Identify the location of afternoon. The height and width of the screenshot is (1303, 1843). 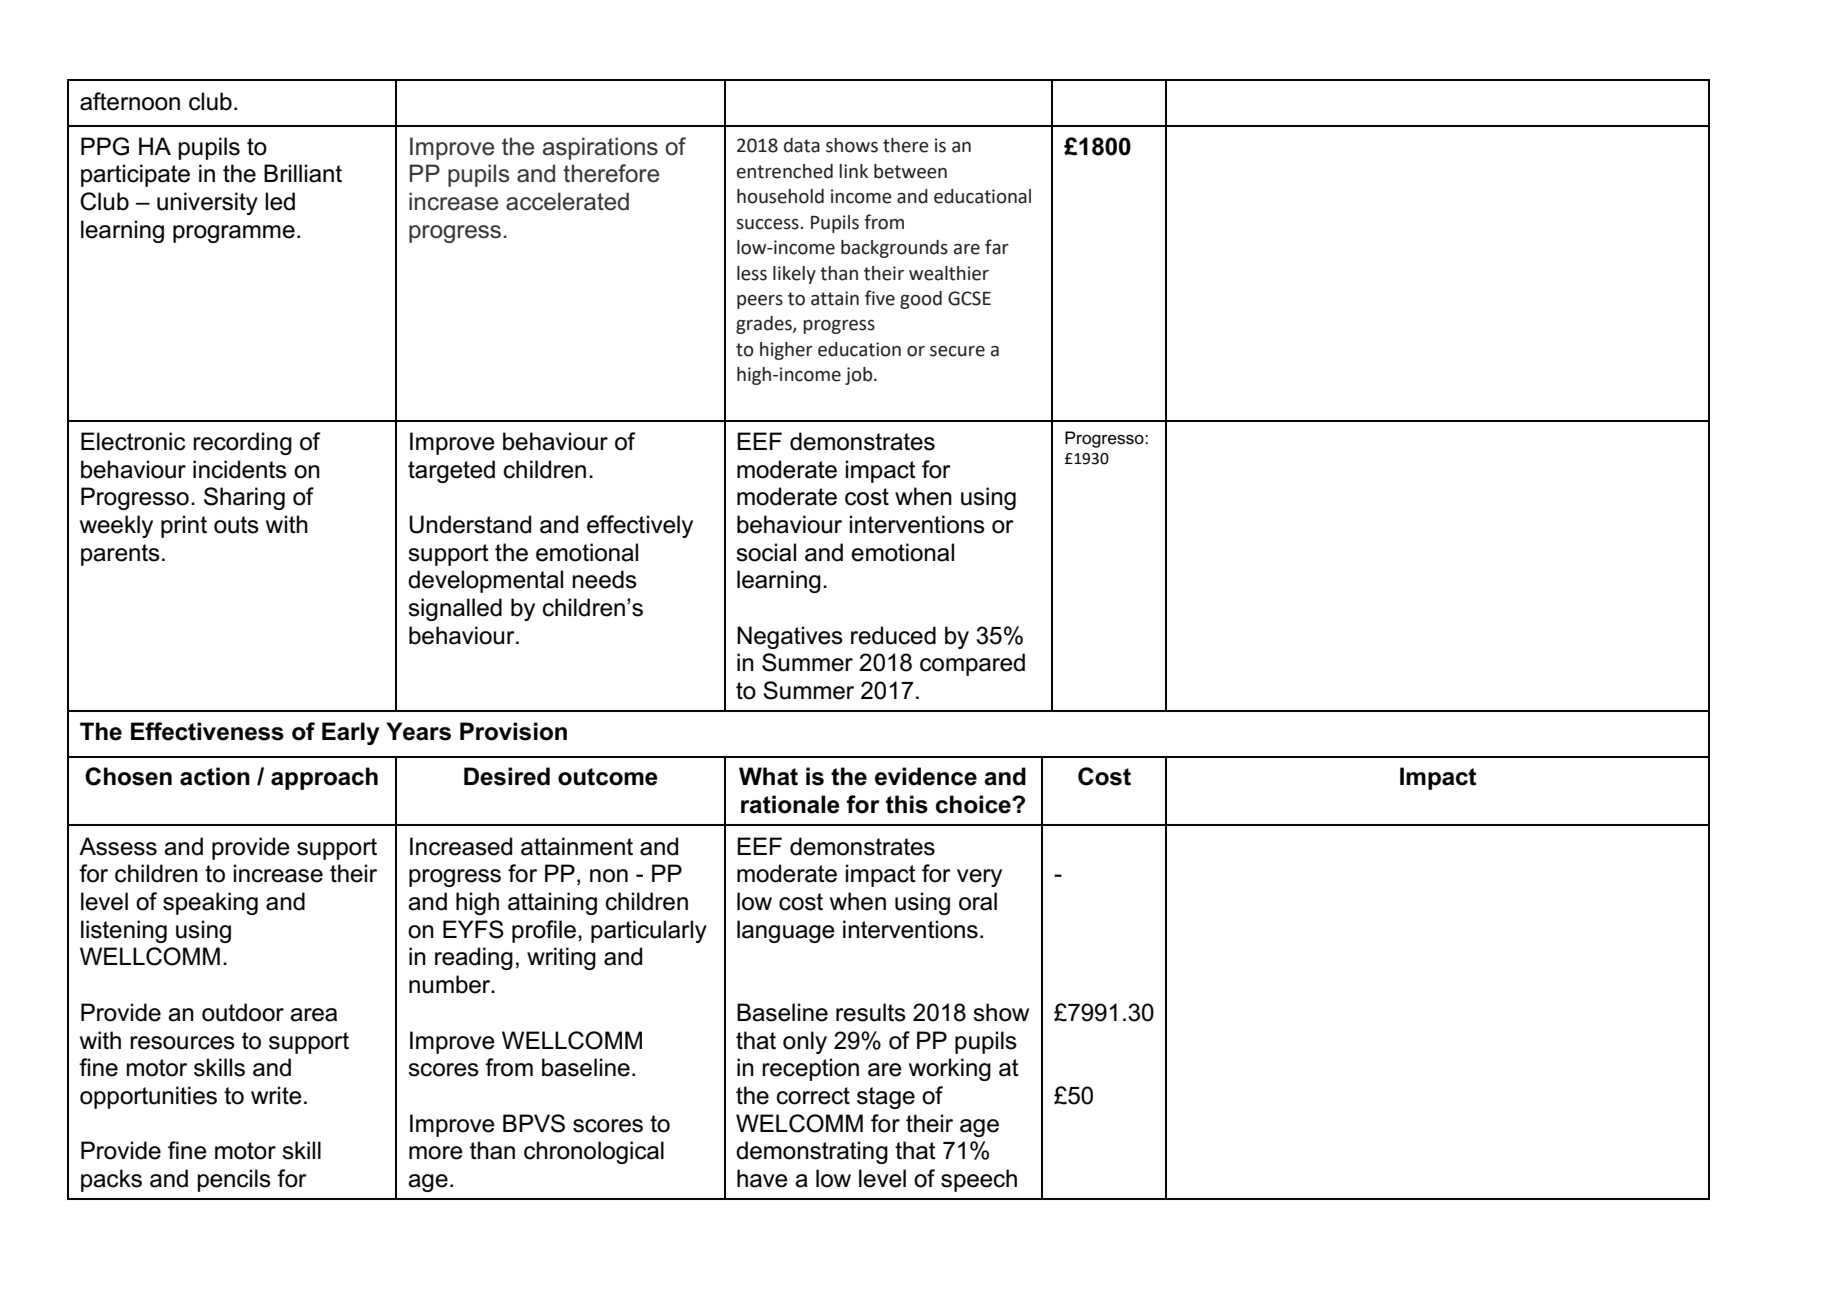
(130, 101).
